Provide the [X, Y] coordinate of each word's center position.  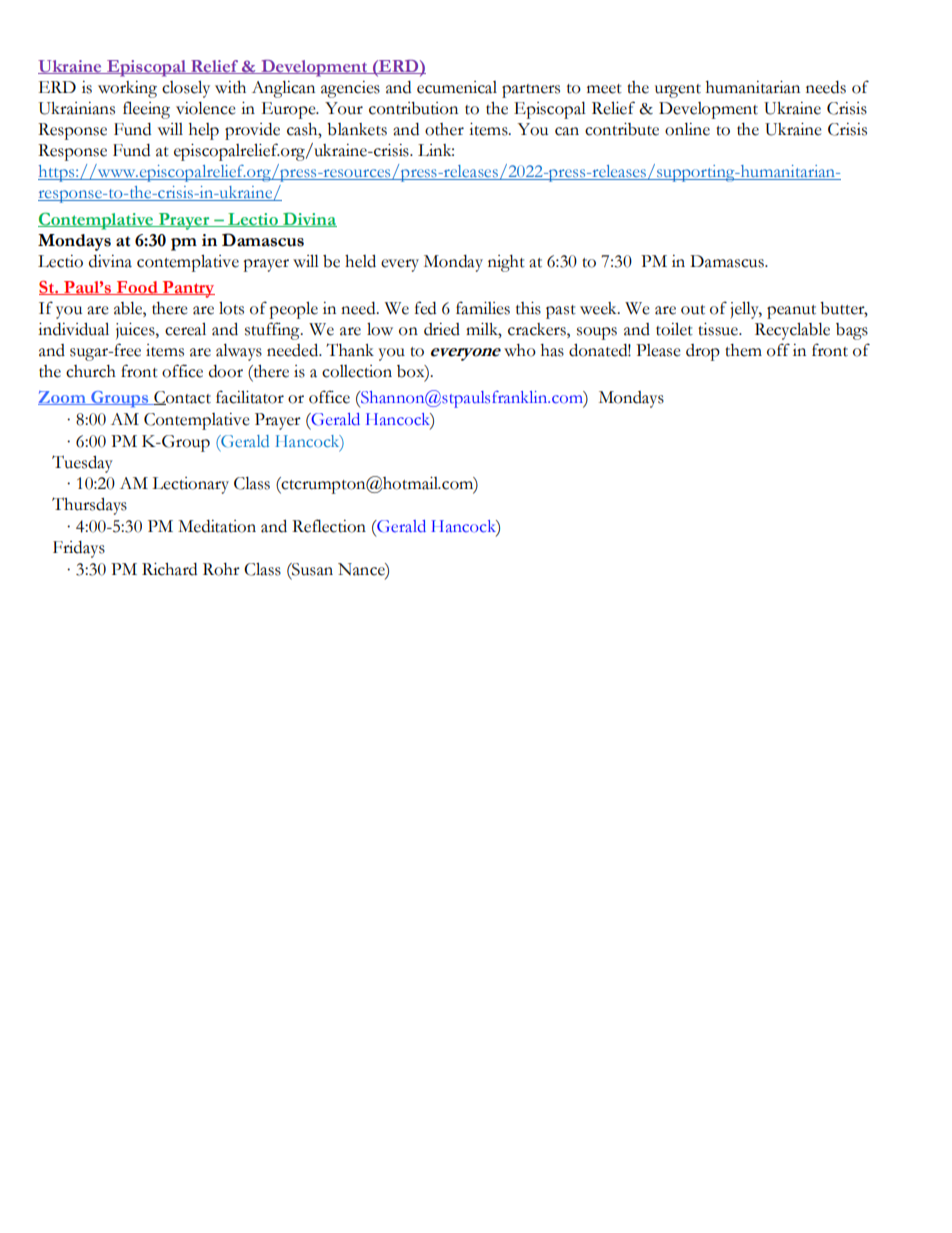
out [693, 310]
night [506, 263]
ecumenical [457, 87]
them [743, 350]
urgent [678, 91]
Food [137, 288]
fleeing [146, 110]
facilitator [250, 397]
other [444, 129]
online [687, 129]
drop [703, 352]
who [520, 350]
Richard [169, 569]
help [204, 131]
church [91, 371]
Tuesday [82, 464]
